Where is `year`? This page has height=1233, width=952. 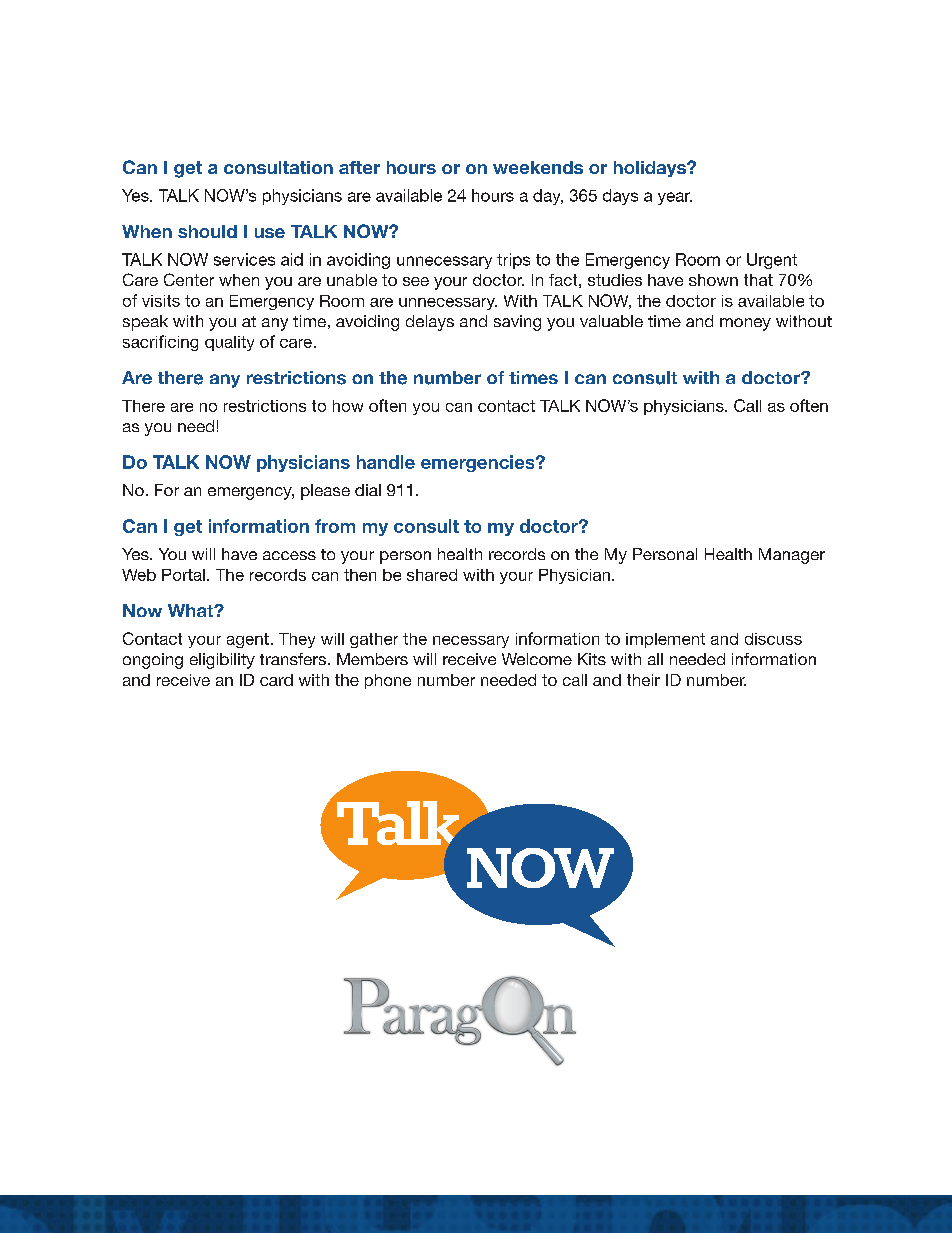 year is located at coordinates (675, 198).
